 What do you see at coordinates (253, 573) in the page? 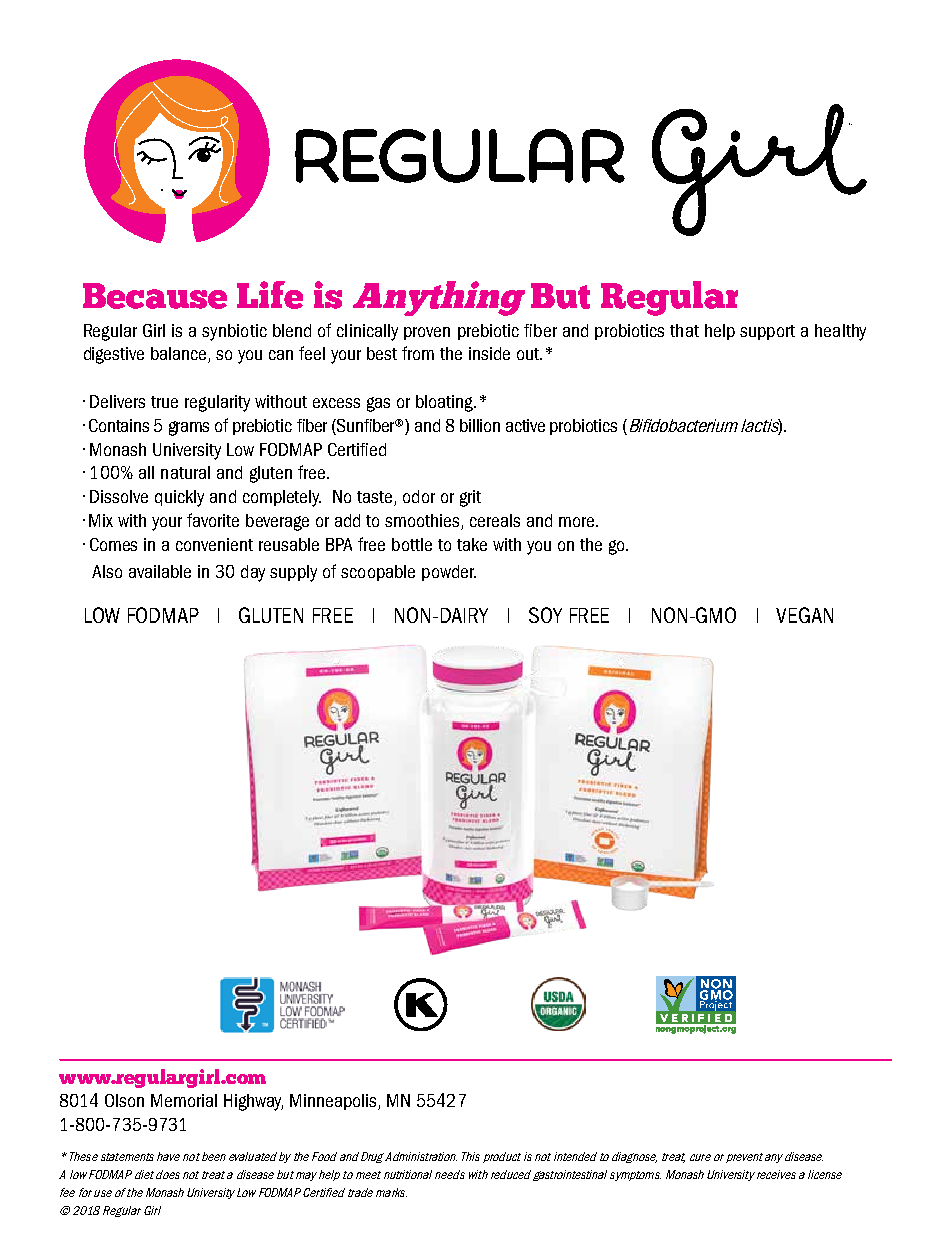
I see `day` at bounding box center [253, 573].
